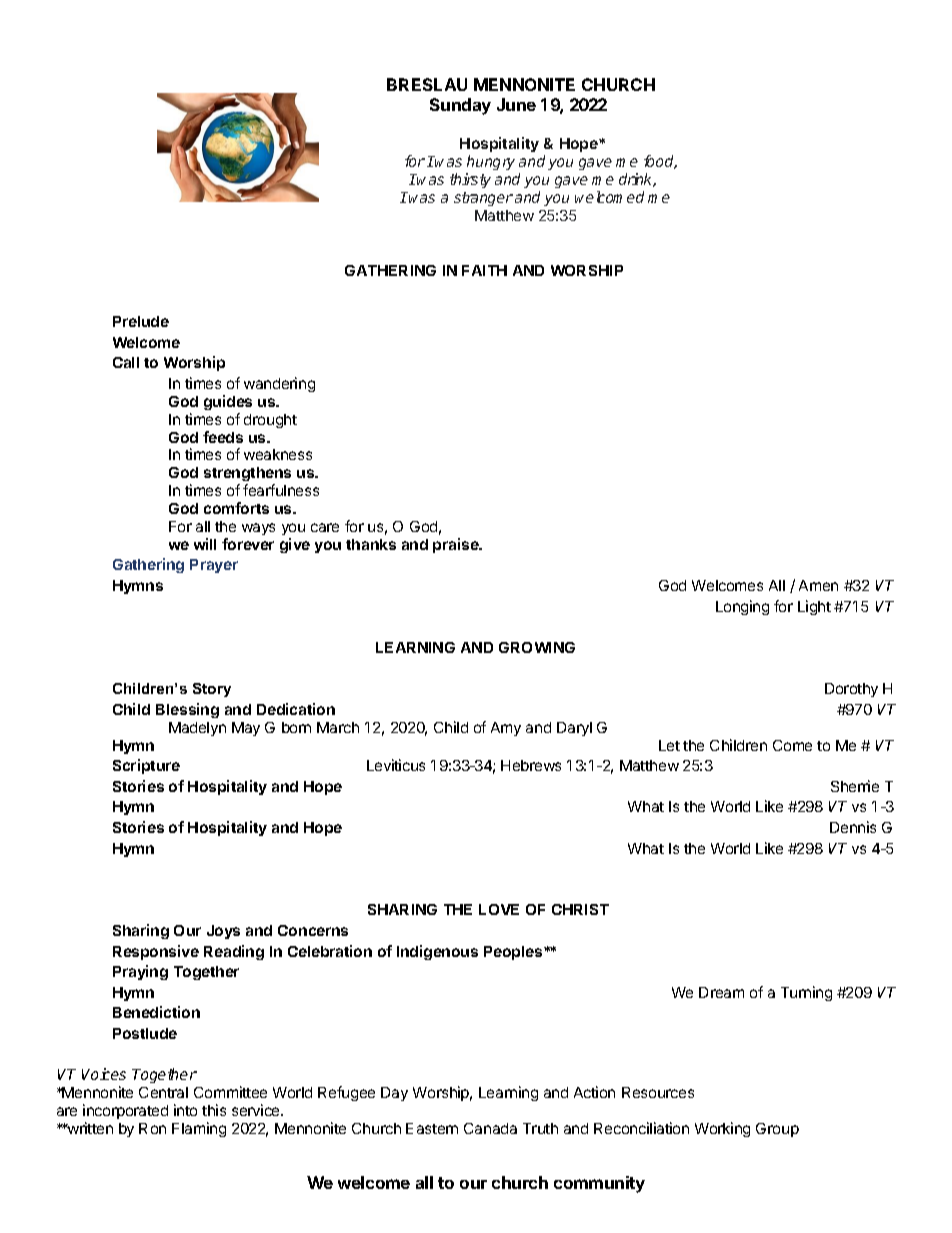 The image size is (952, 1233). What do you see at coordinates (427, 84) in the screenshot?
I see `BRESLAU` at bounding box center [427, 84].
